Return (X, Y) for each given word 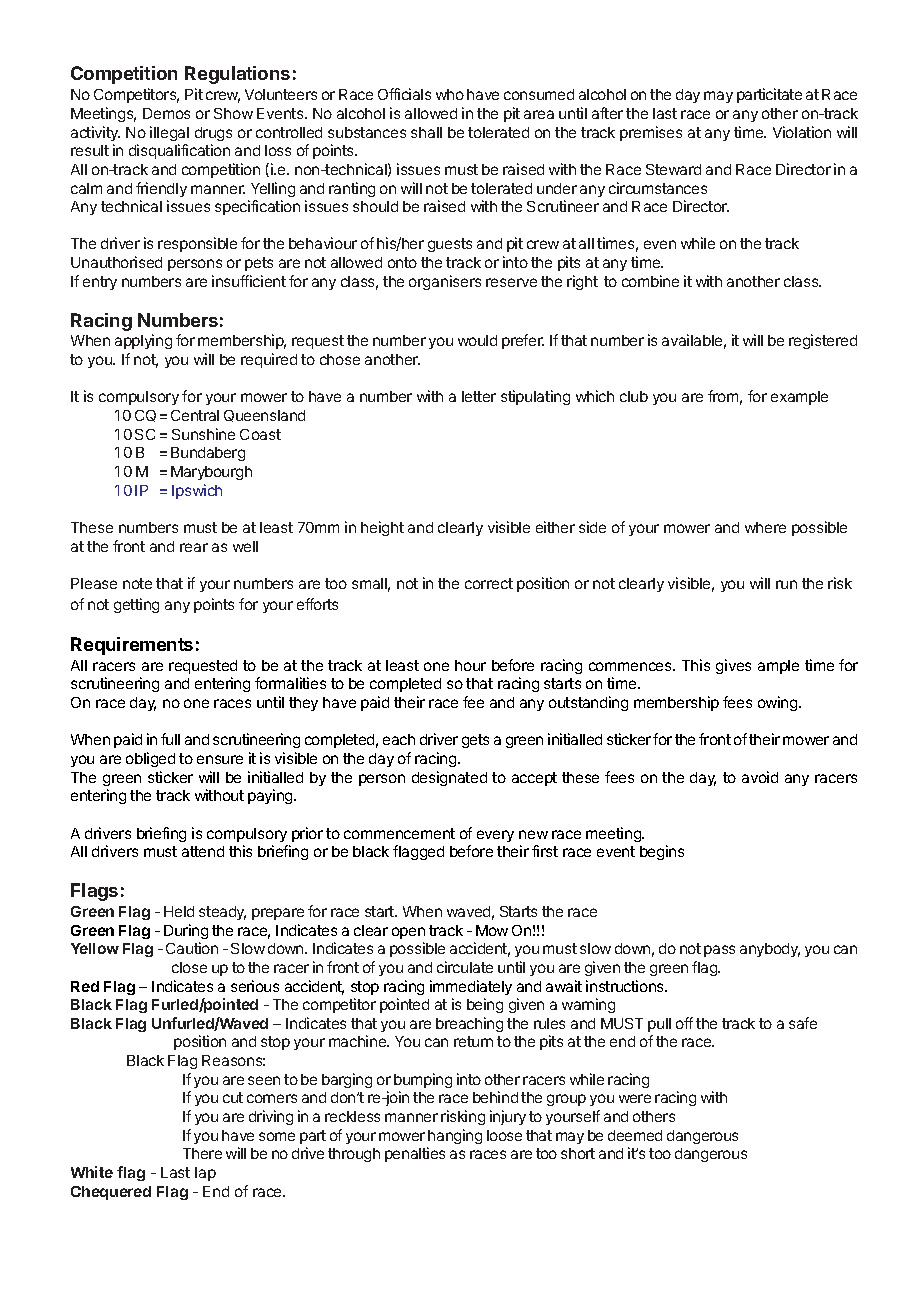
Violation (802, 132)
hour (470, 665)
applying (143, 341)
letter (479, 396)
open (408, 933)
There (202, 1153)
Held (179, 911)
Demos (166, 113)
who (450, 94)
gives (733, 666)
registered (823, 341)
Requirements (132, 646)
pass (719, 951)
